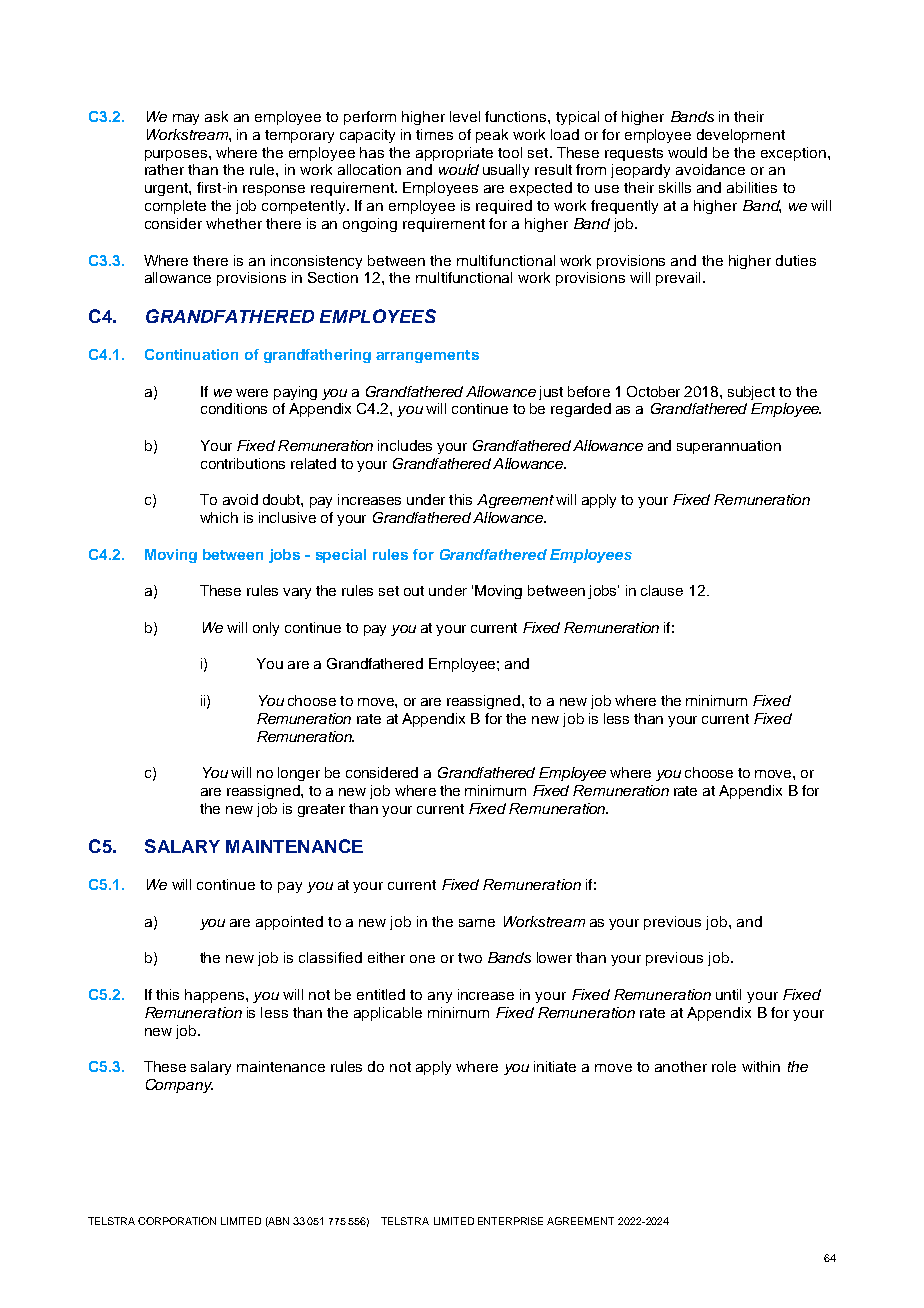 The image size is (924, 1308). I want to click on clause, so click(662, 590).
